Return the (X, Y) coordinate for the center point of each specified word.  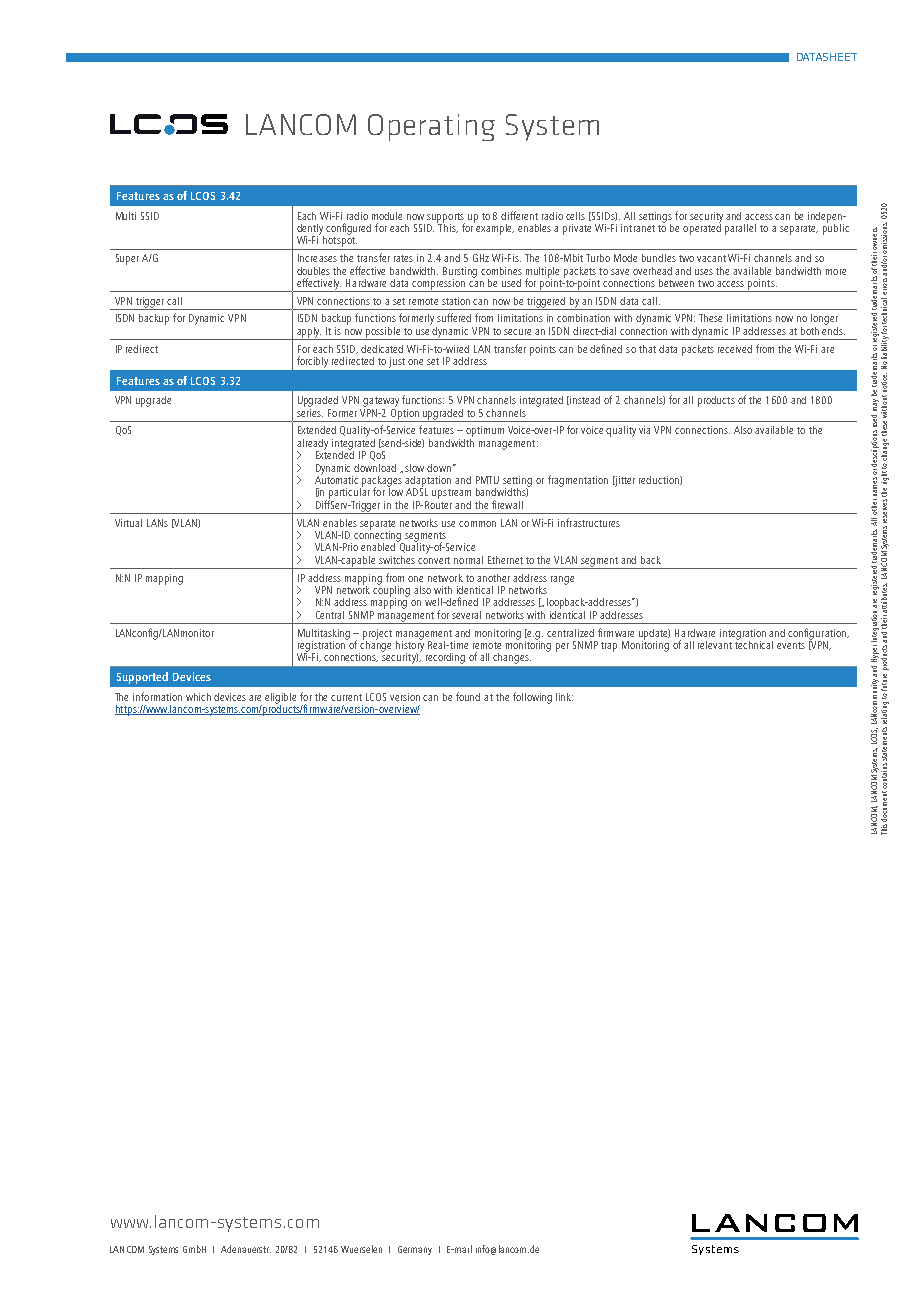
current (346, 697)
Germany (415, 1250)
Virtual (128, 523)
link (564, 697)
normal (468, 560)
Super (127, 259)
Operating (431, 127)
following (532, 698)
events (791, 645)
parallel (740, 229)
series (310, 411)
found (468, 696)
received (735, 349)
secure (517, 332)
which (198, 697)
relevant (715, 645)
